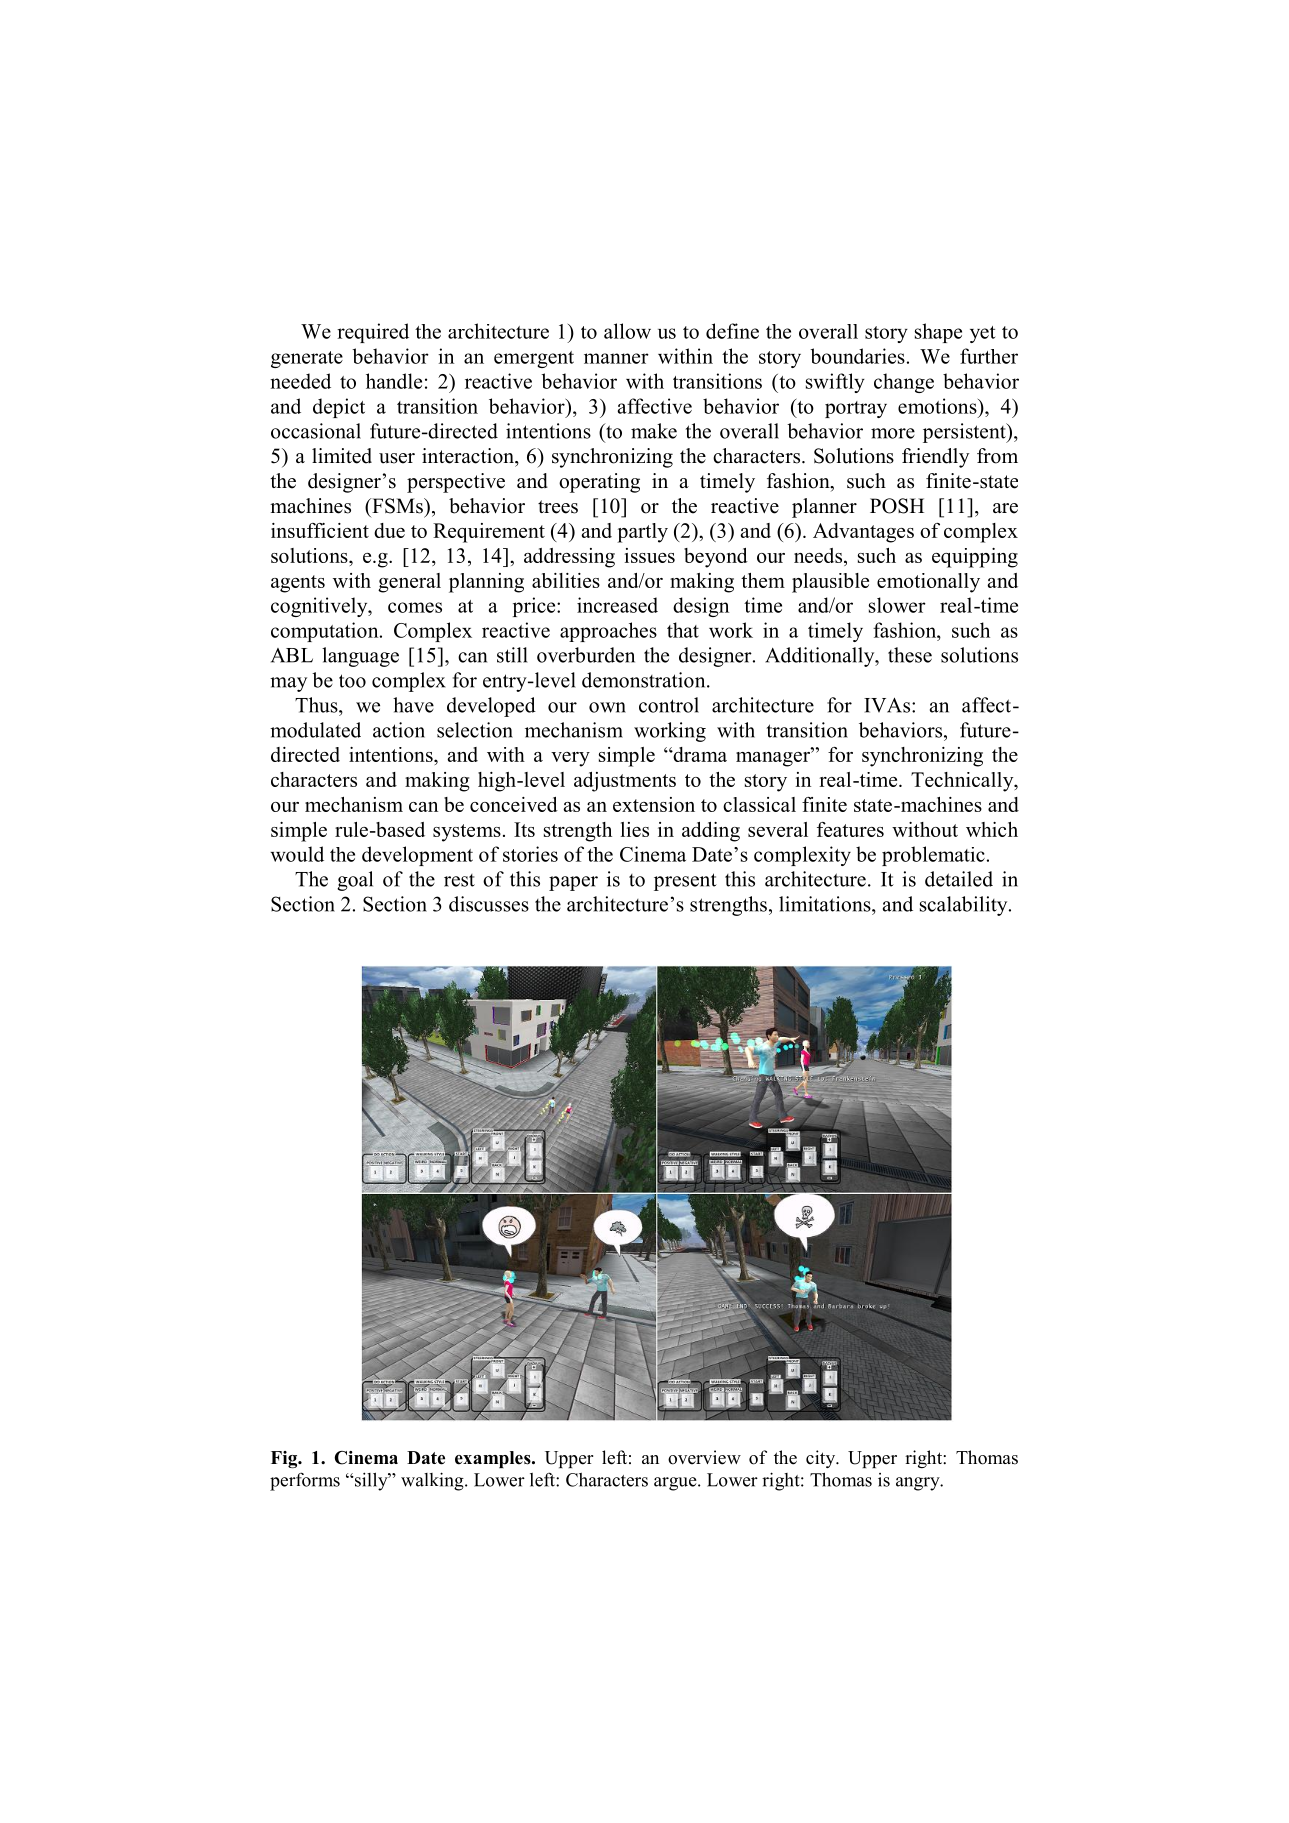 Image resolution: width=1289 pixels, height=1823 pixels. I want to click on manner, so click(616, 358).
